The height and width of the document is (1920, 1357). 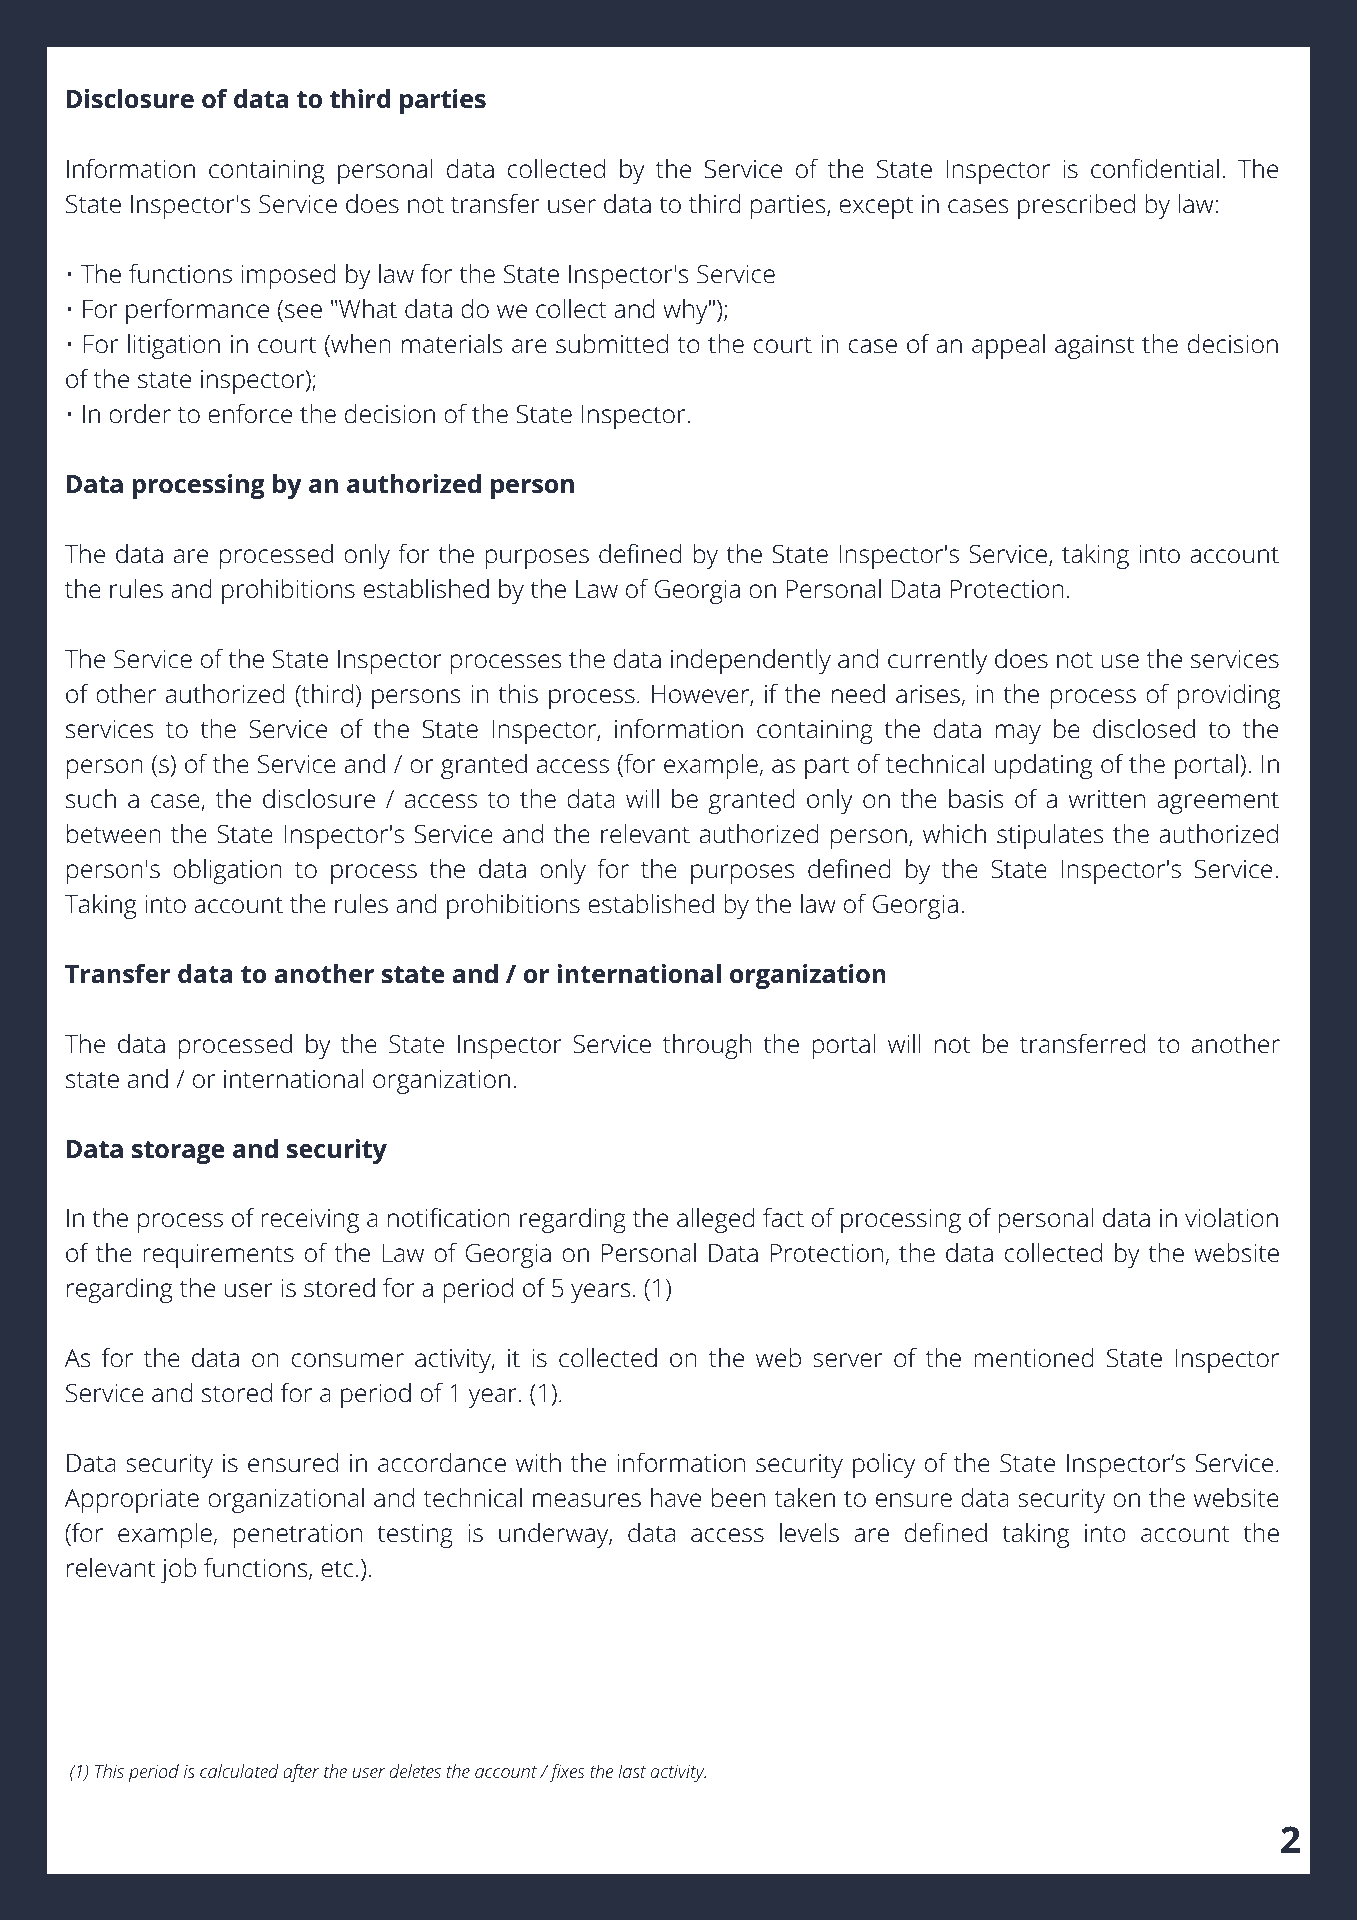 I want to click on levels, so click(x=809, y=1533).
